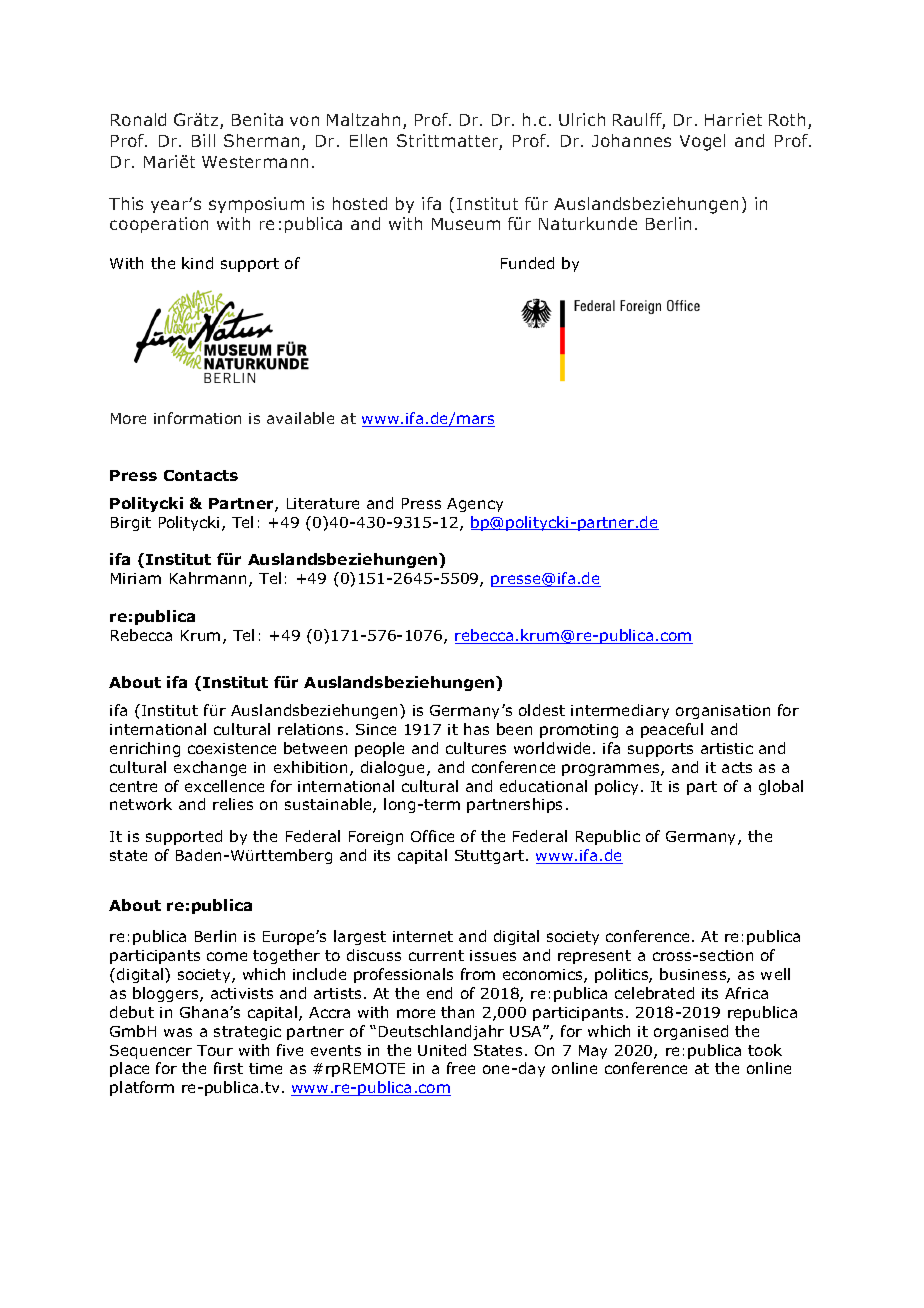 This screenshot has width=924, height=1308. Describe the element at coordinates (215, 1050) in the screenshot. I see `Tour` at that location.
